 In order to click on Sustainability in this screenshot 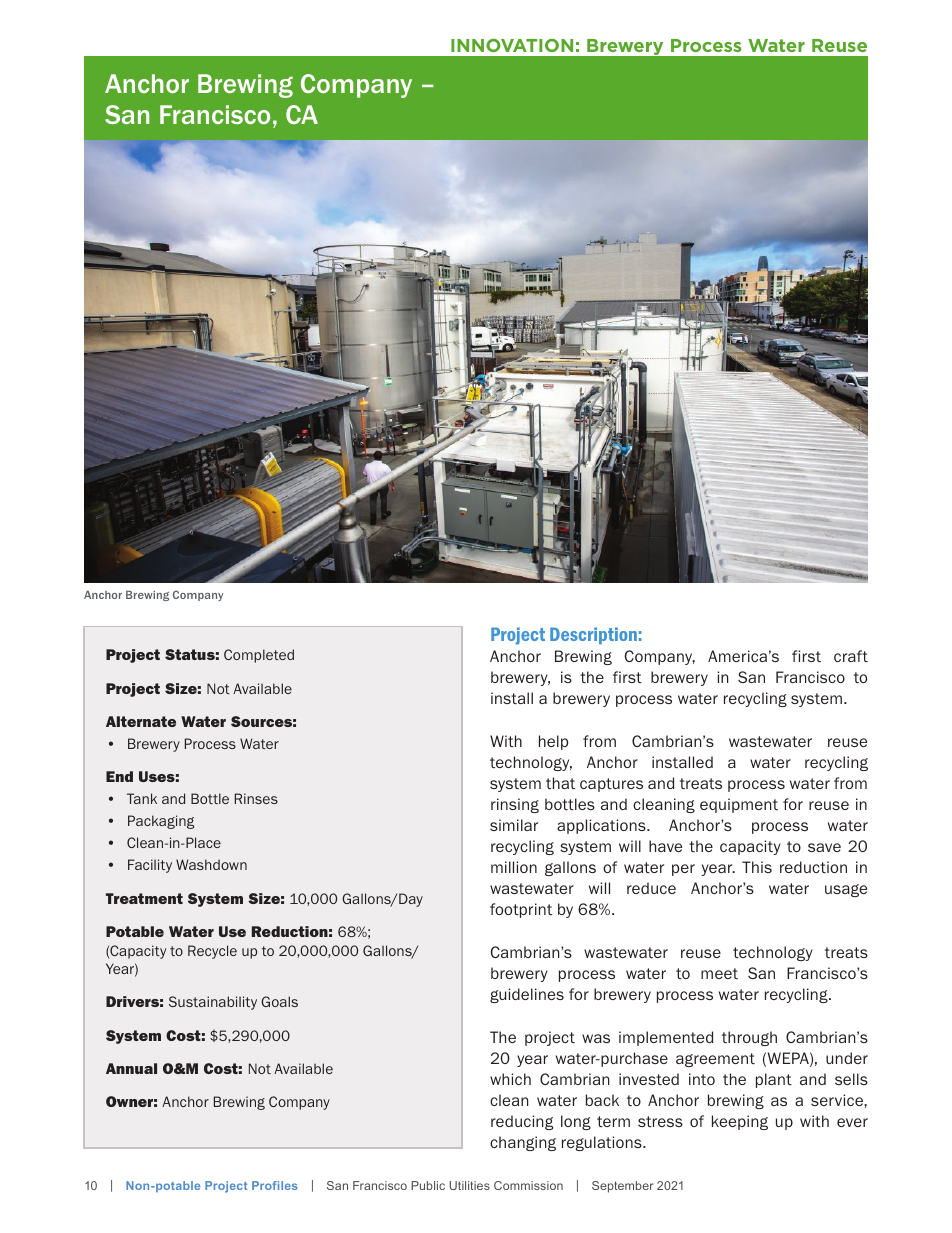, I will do `click(213, 1003)`.
